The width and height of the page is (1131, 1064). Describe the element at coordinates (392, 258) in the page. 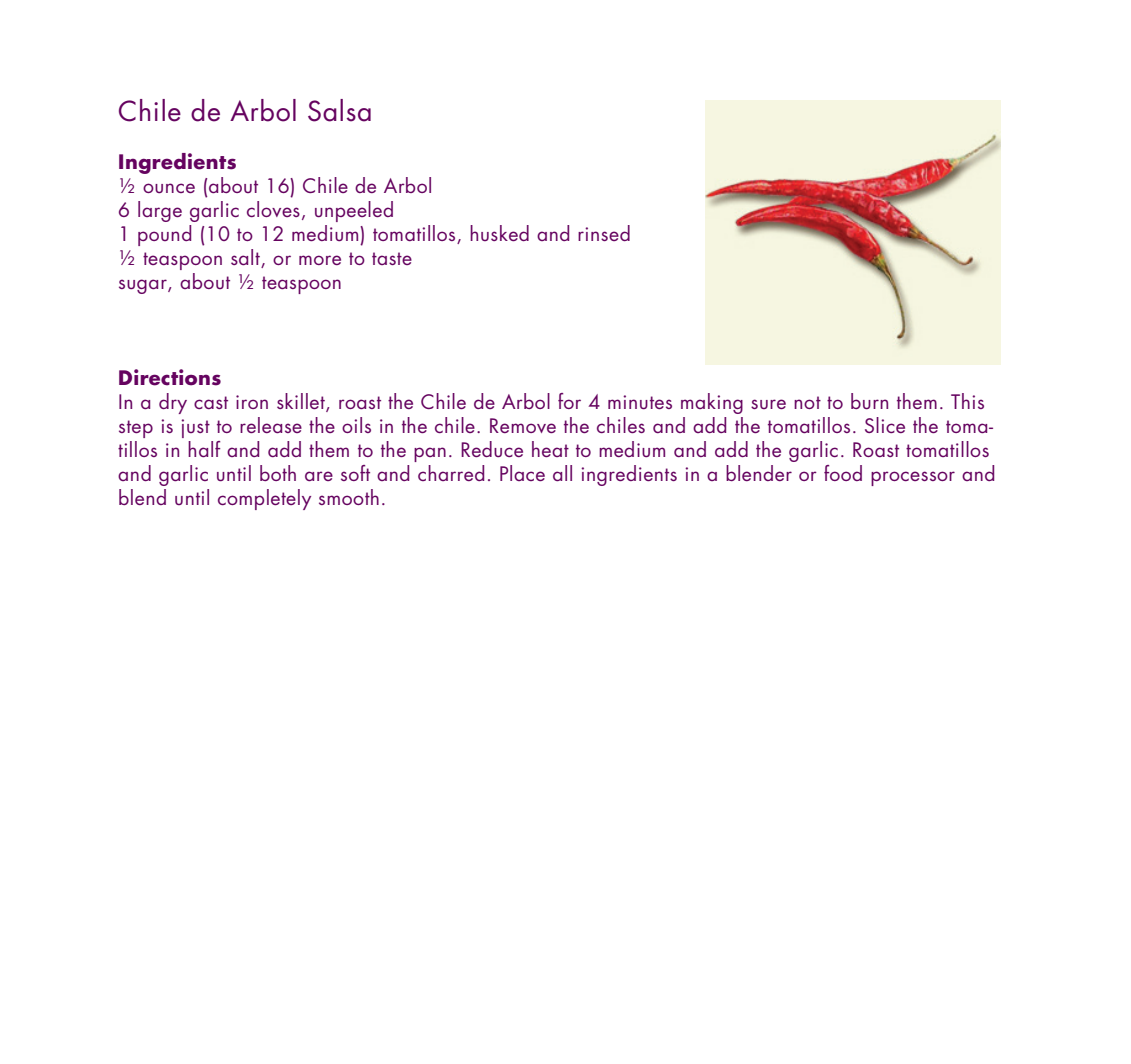

I see `taste` at that location.
